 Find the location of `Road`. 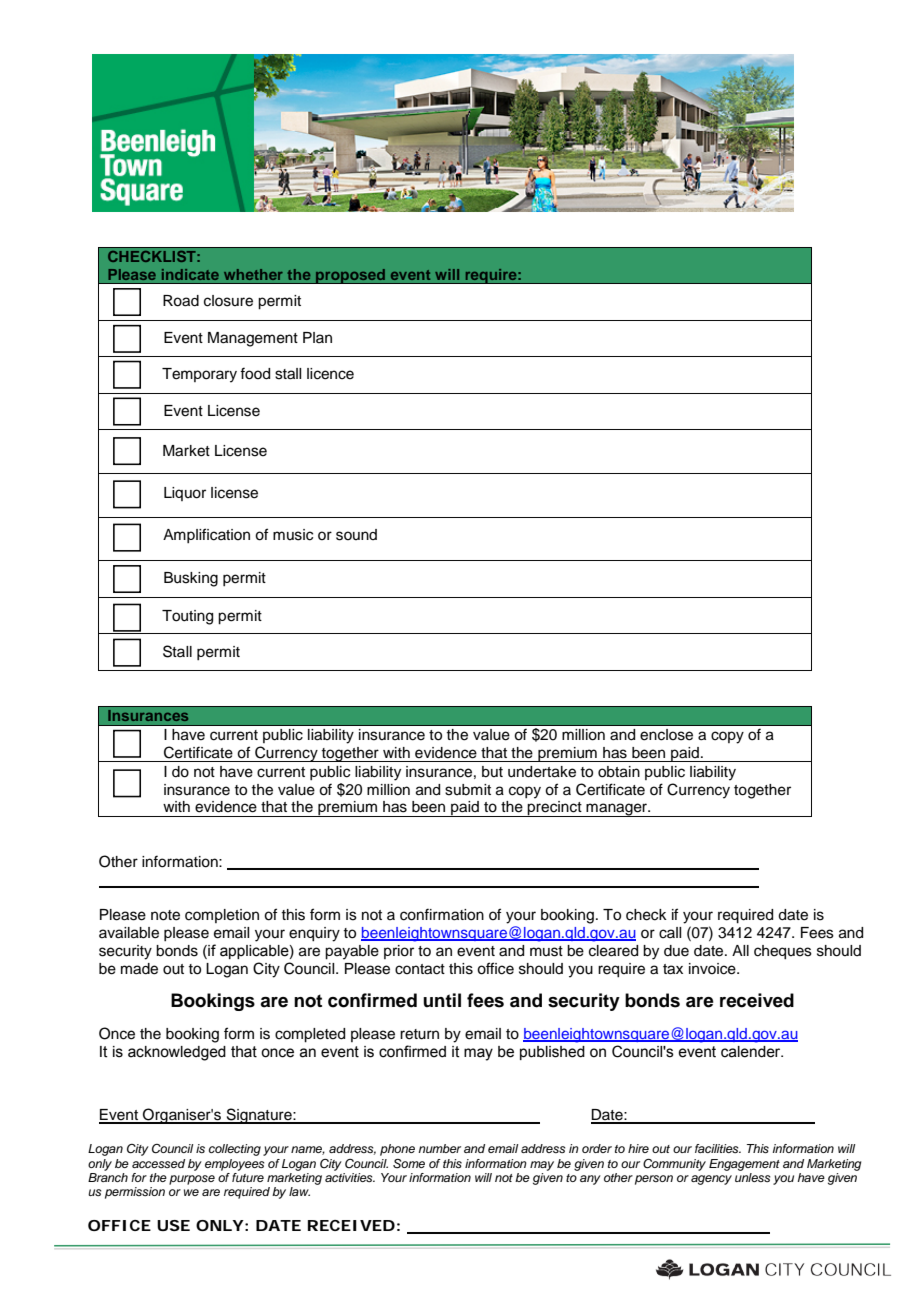

Road is located at coordinates (181, 301).
